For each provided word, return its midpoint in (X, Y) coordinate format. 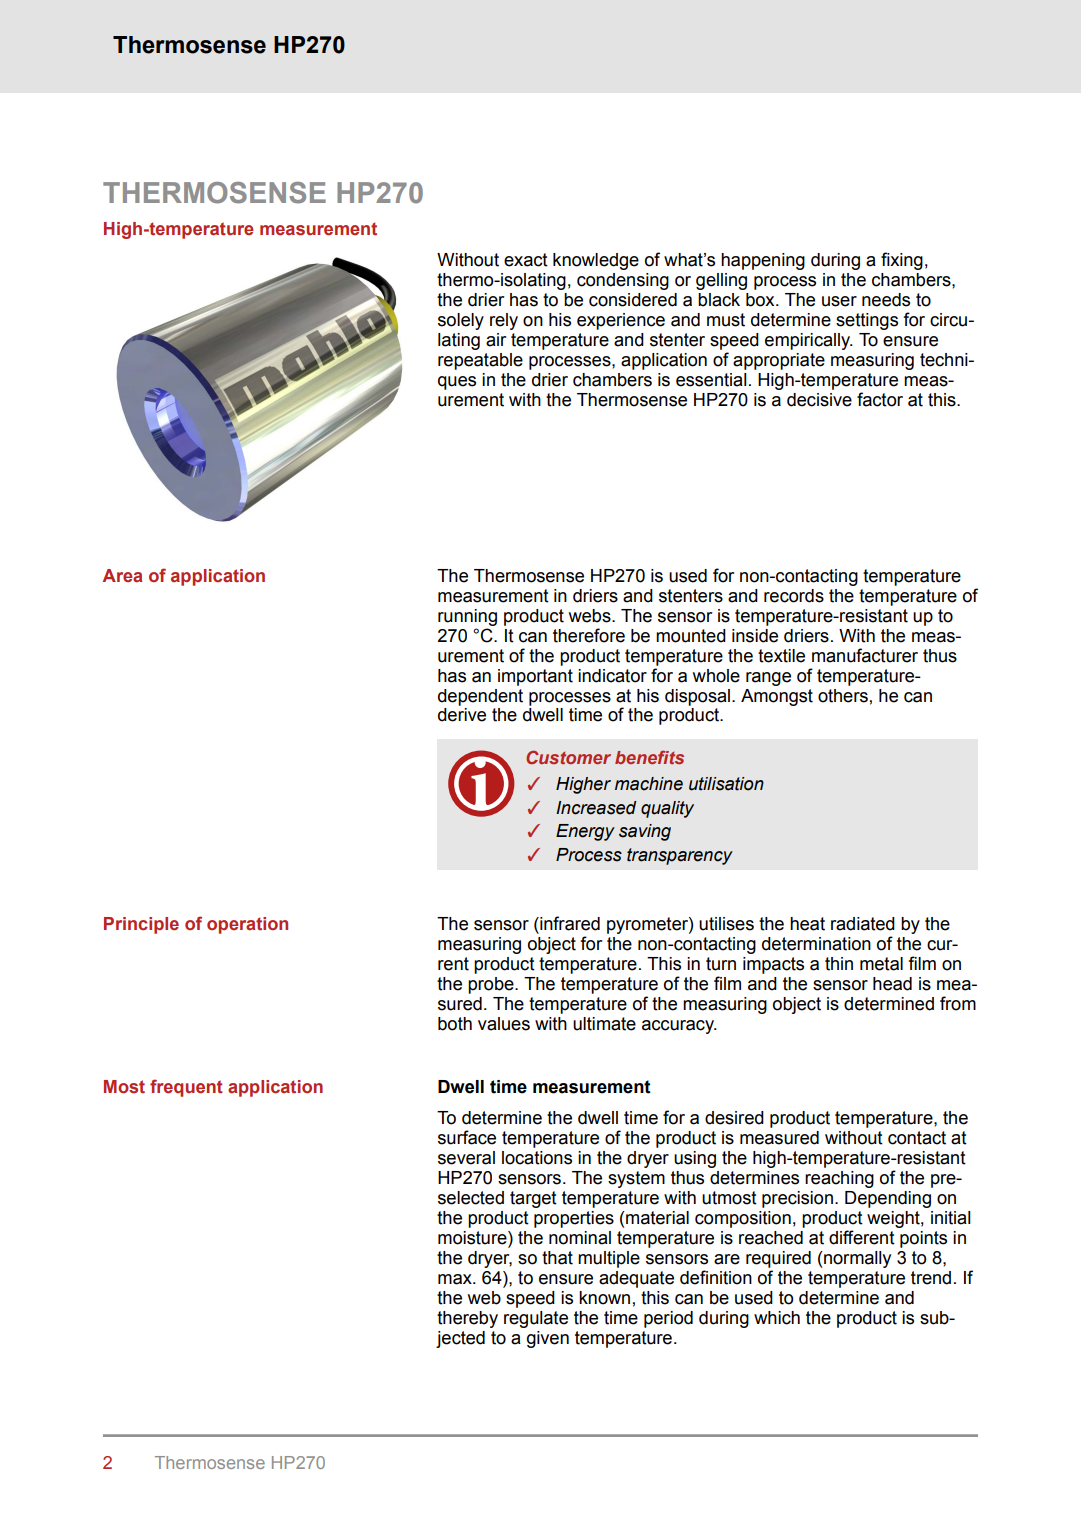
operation (247, 925)
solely (461, 321)
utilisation (726, 784)
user (839, 301)
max (456, 1279)
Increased (596, 808)
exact (526, 260)
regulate (536, 1319)
